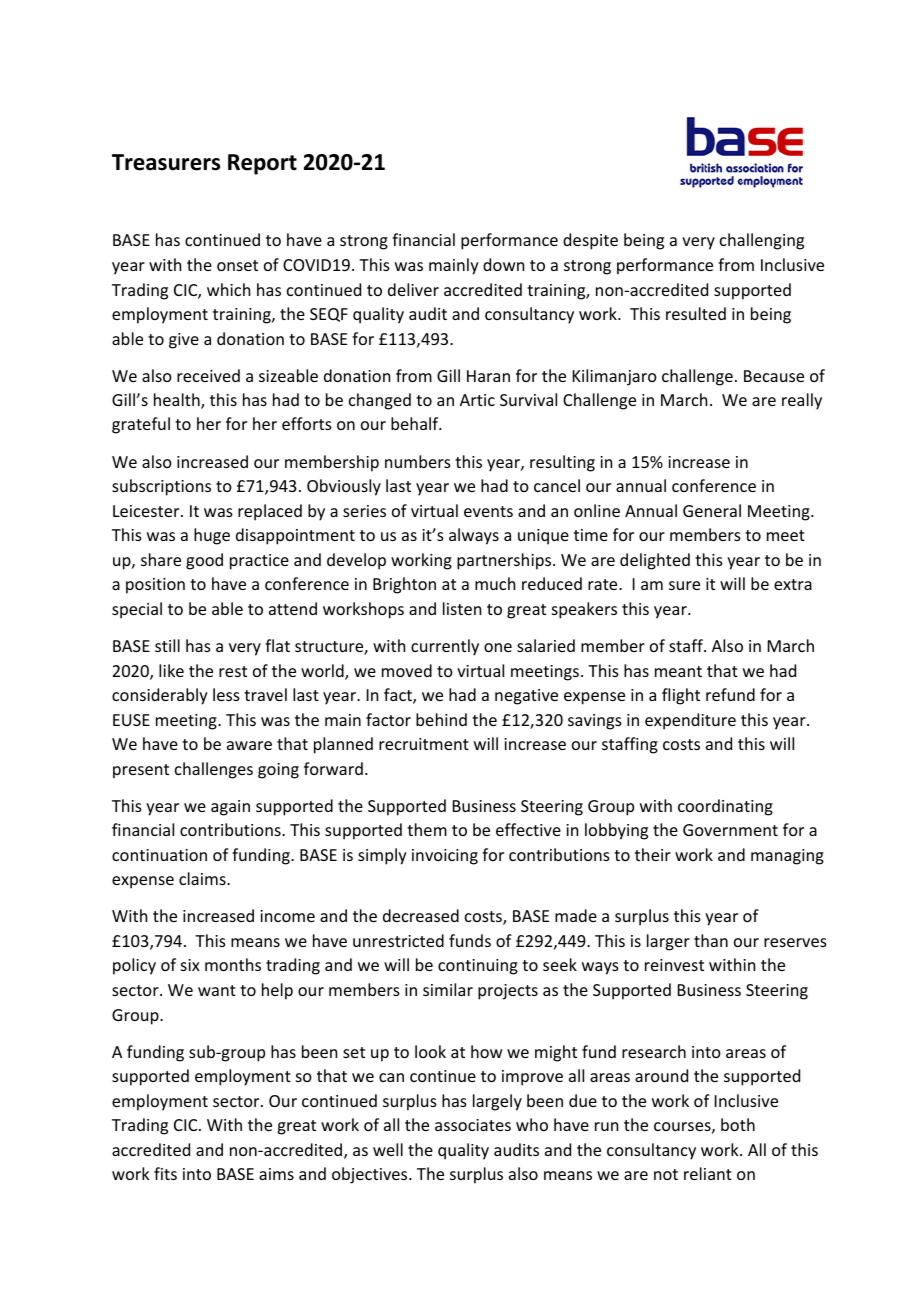  I want to click on associates, so click(473, 1125).
